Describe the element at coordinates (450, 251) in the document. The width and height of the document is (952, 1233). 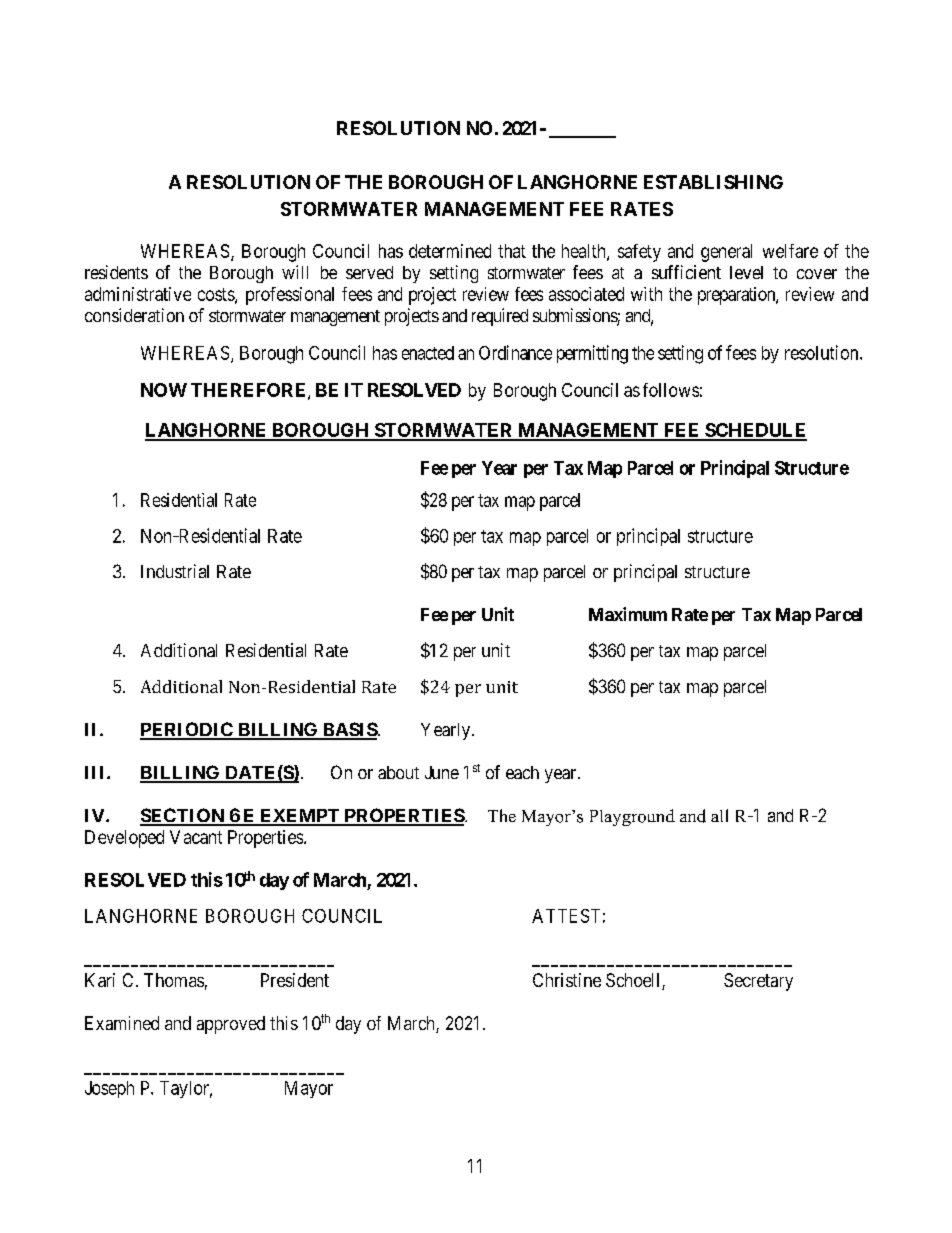
I see `determined` at that location.
